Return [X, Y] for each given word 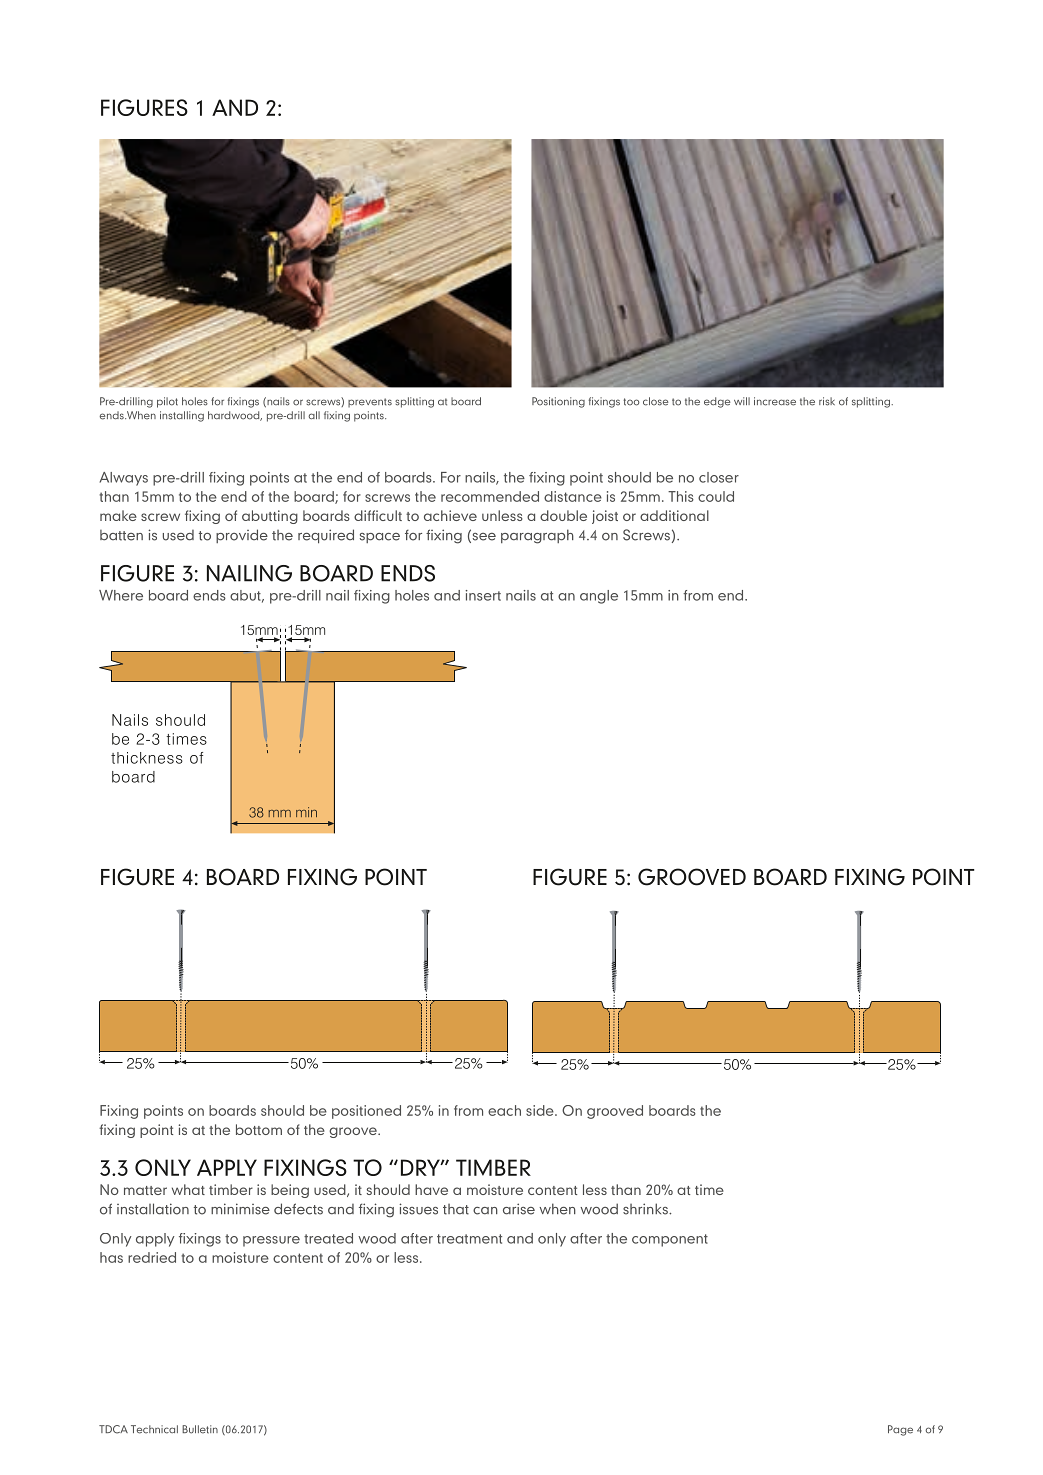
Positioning [558, 402]
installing [182, 416]
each [504, 1110]
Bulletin [200, 1429]
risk [827, 401]
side [541, 1110]
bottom [259, 1129]
